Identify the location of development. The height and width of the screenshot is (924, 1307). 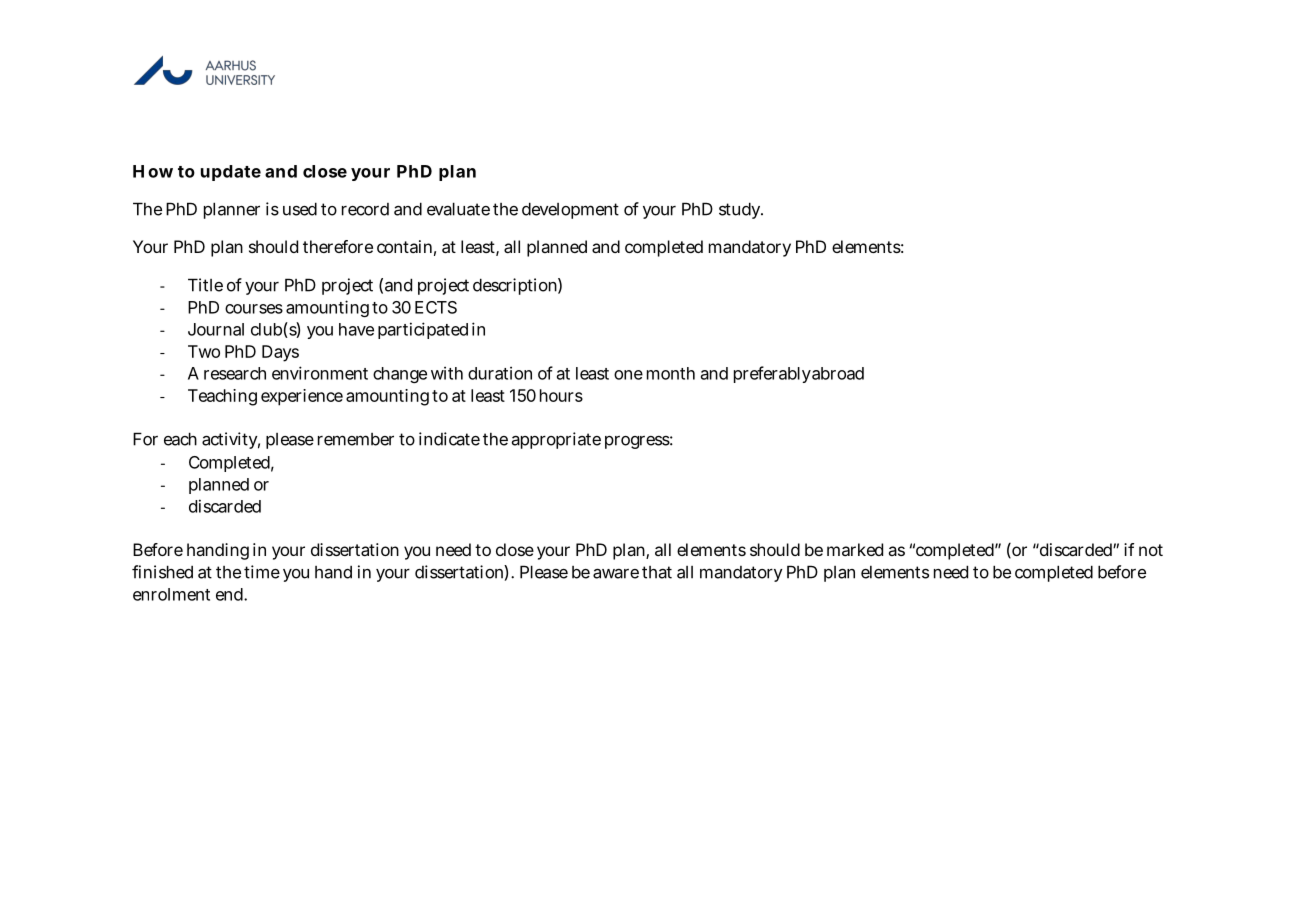
(570, 210).
